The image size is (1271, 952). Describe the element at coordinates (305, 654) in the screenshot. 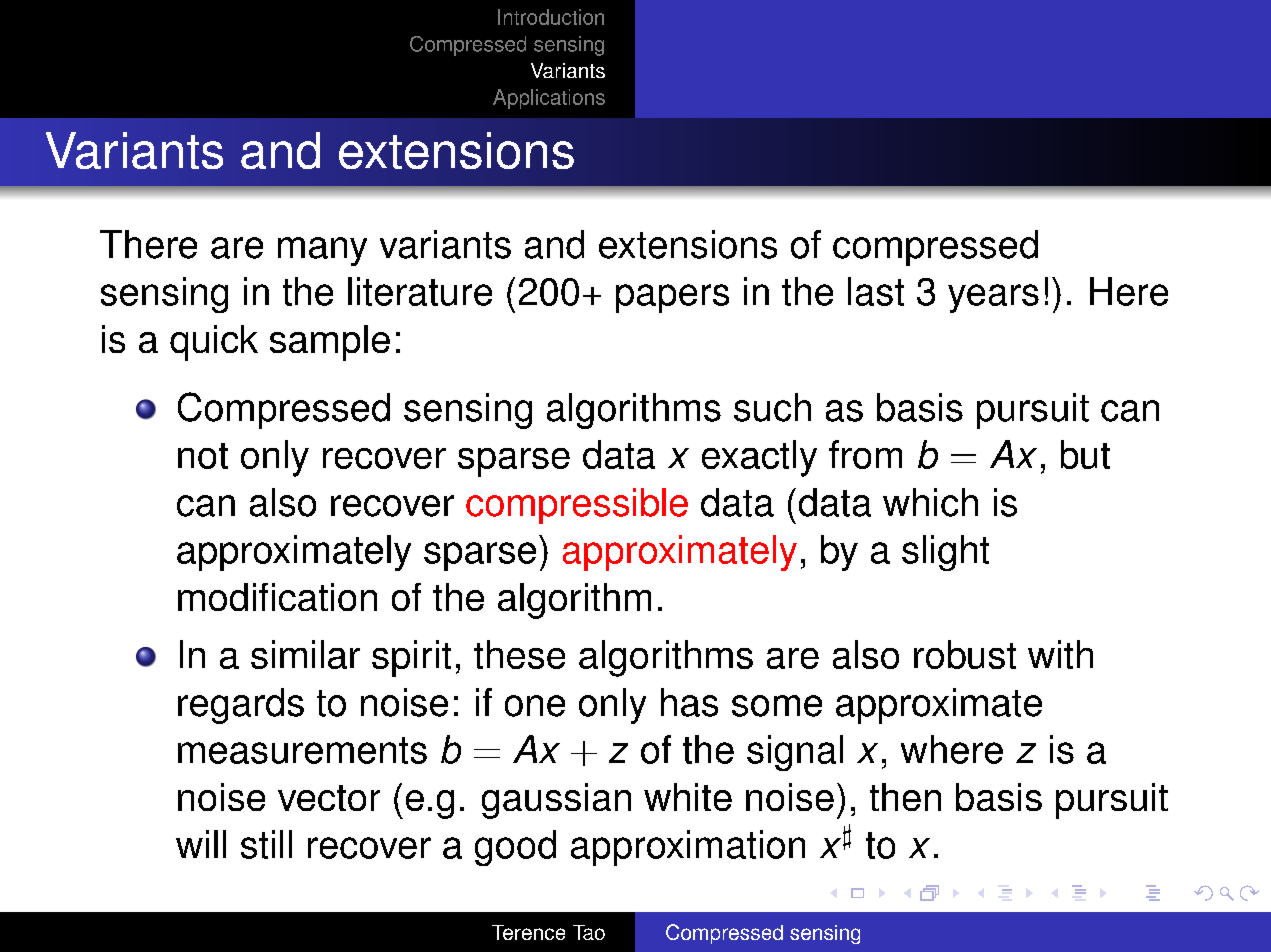

I see `similar` at that location.
